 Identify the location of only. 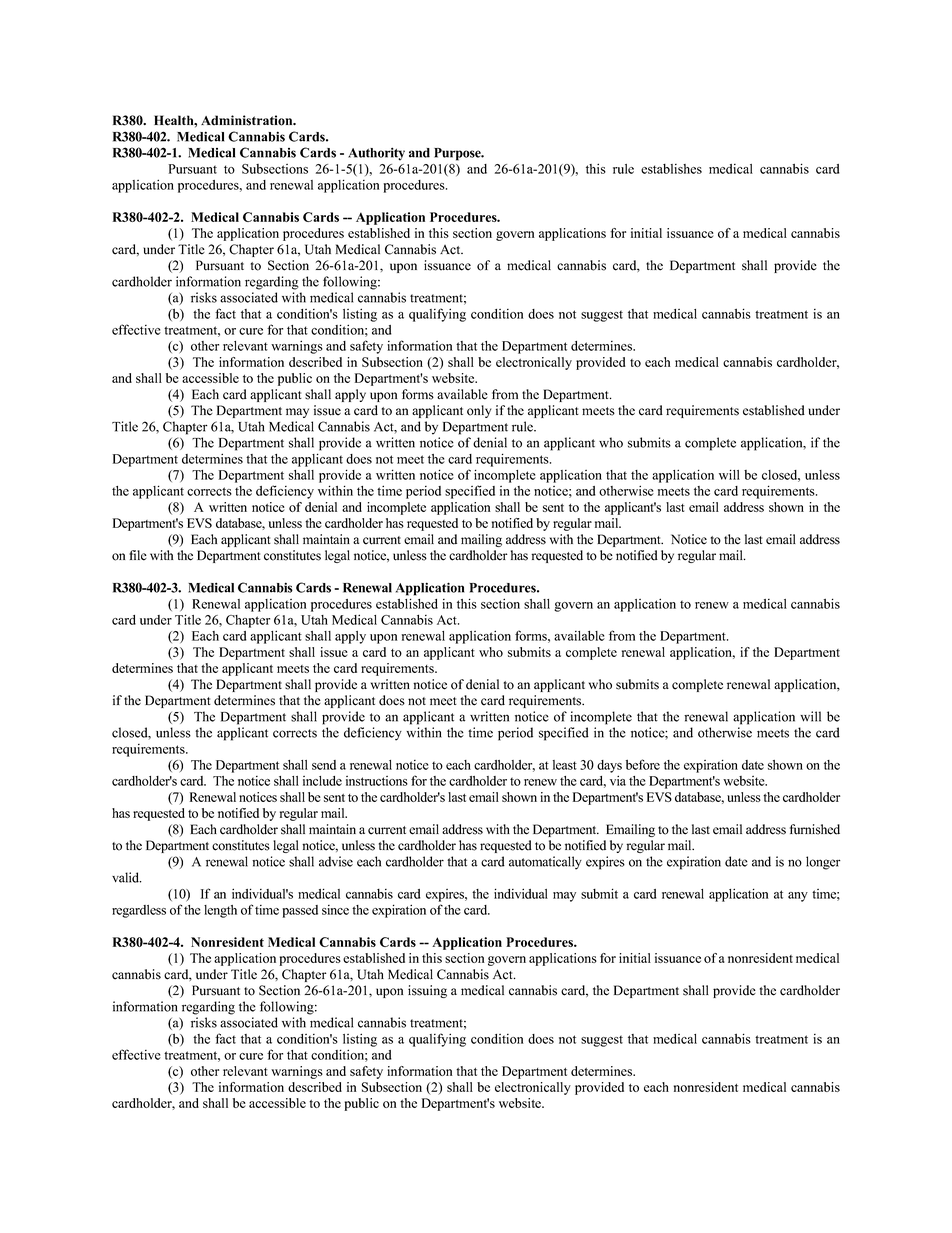
(479, 411).
